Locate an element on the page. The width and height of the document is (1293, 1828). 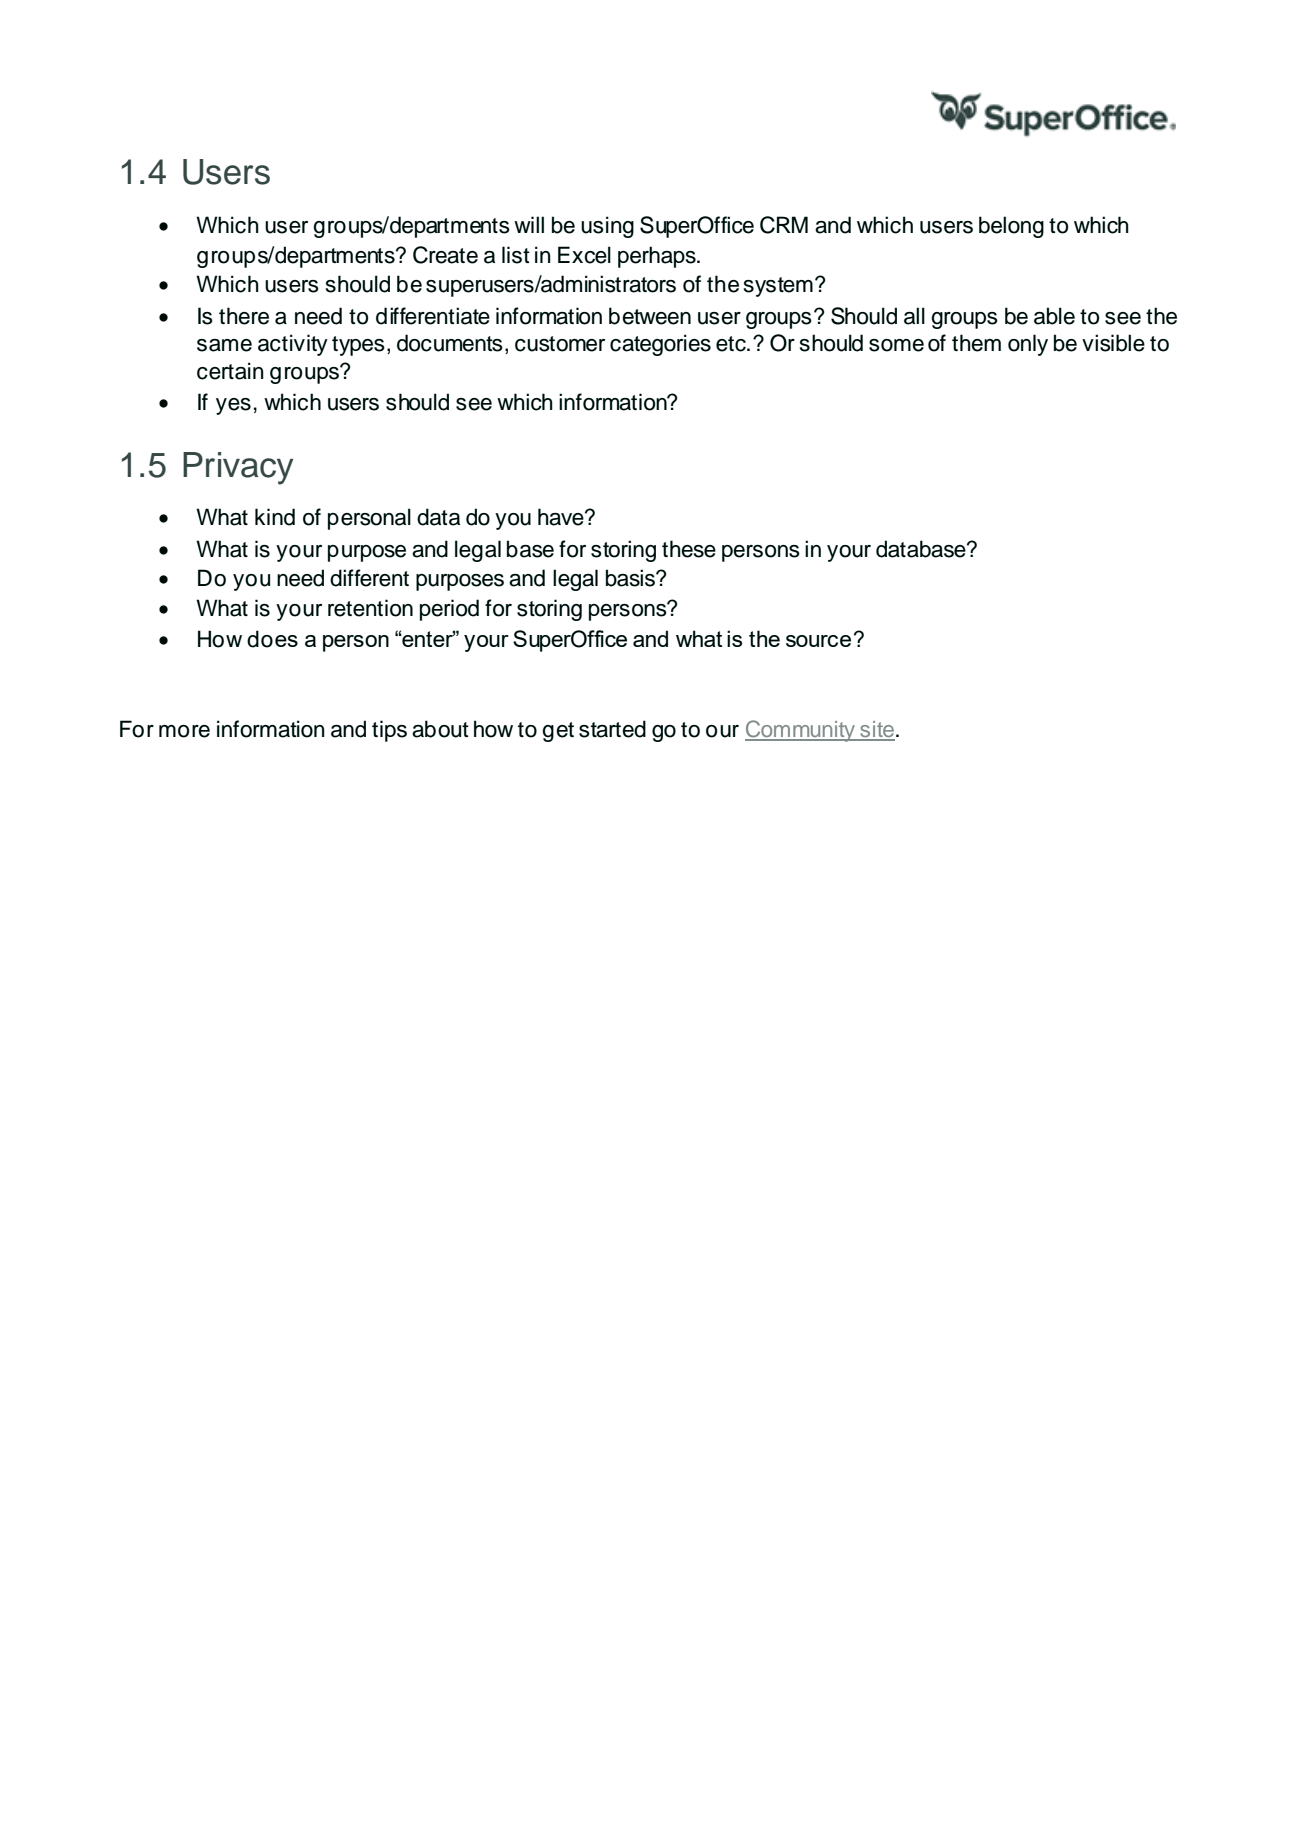
these is located at coordinates (689, 549).
